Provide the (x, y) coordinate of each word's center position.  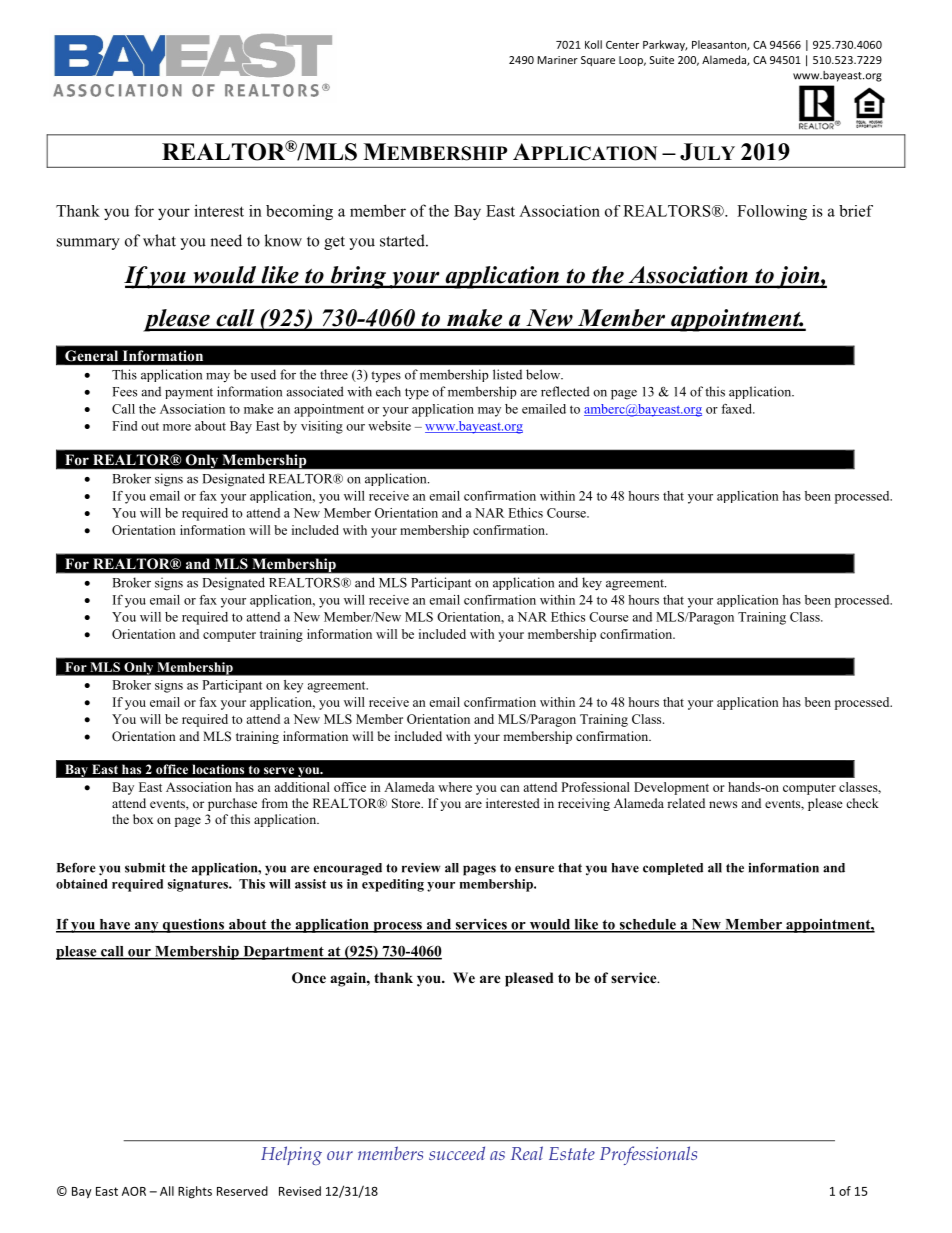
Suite (662, 60)
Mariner (557, 60)
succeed (457, 1153)
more (177, 427)
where (455, 787)
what (159, 240)
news (723, 804)
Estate (572, 1153)
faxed (737, 409)
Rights (195, 1192)
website (389, 426)
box (143, 819)
